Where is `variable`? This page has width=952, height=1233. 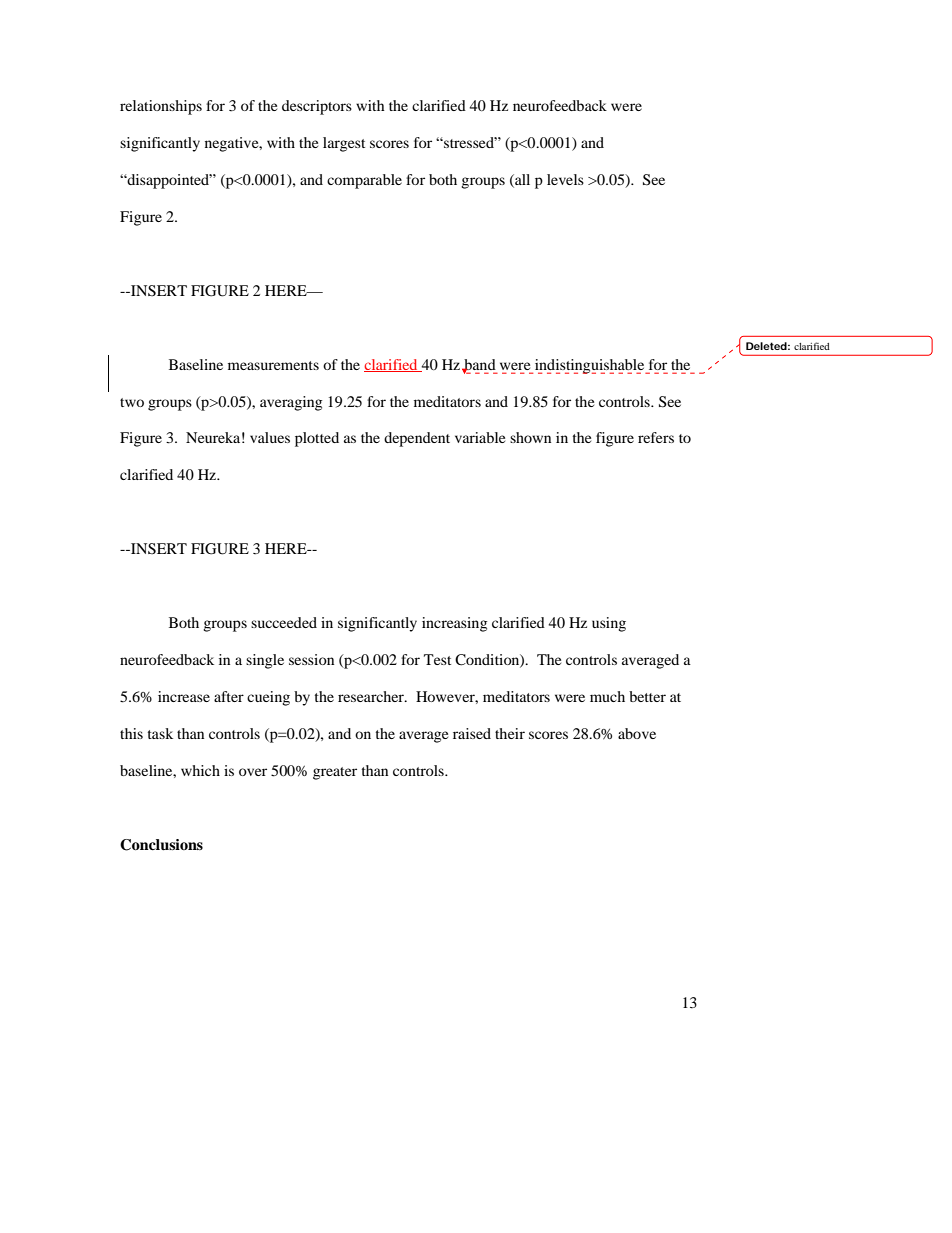
variable is located at coordinates (480, 437).
